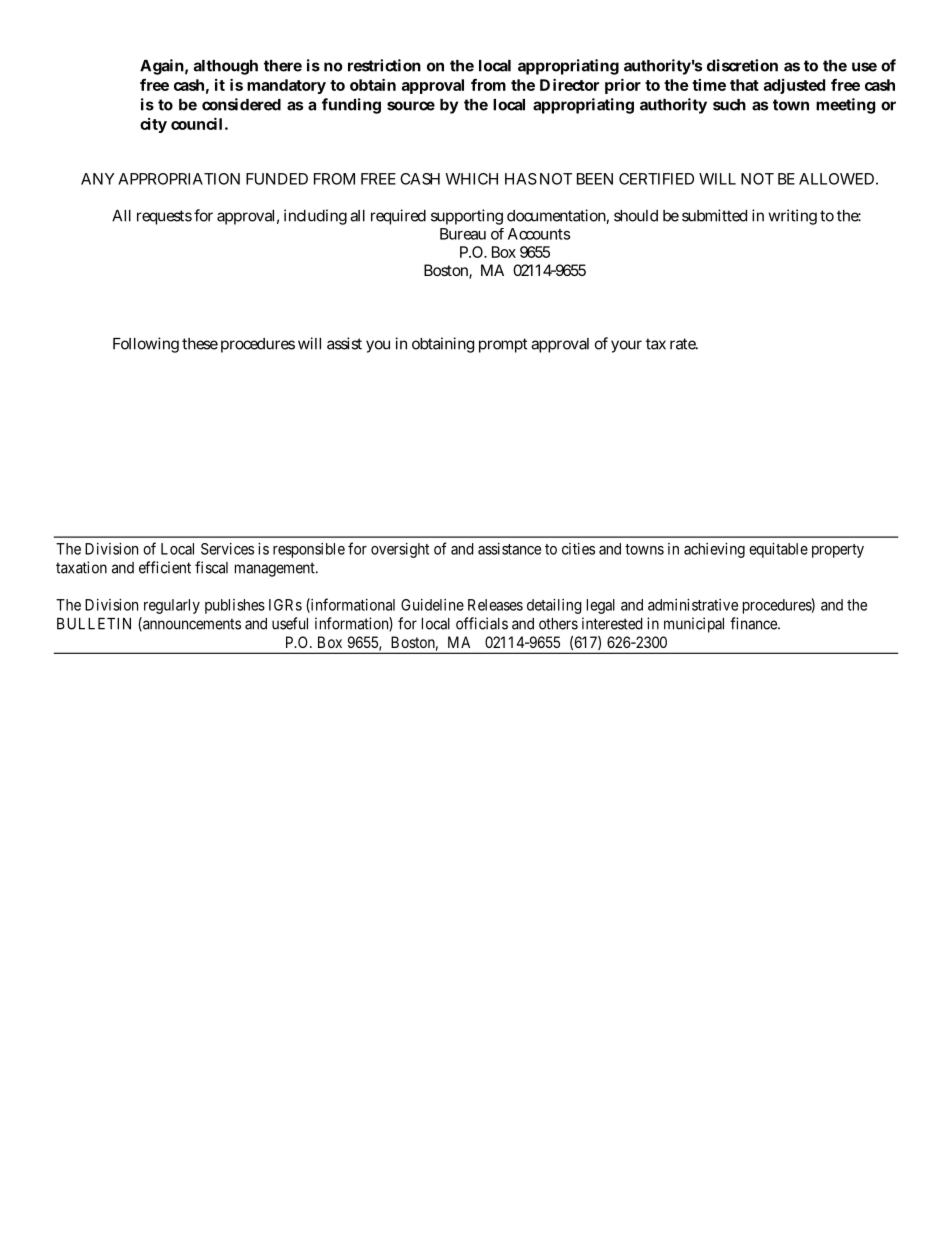  What do you see at coordinates (684, 344) in the image?
I see `rate` at bounding box center [684, 344].
